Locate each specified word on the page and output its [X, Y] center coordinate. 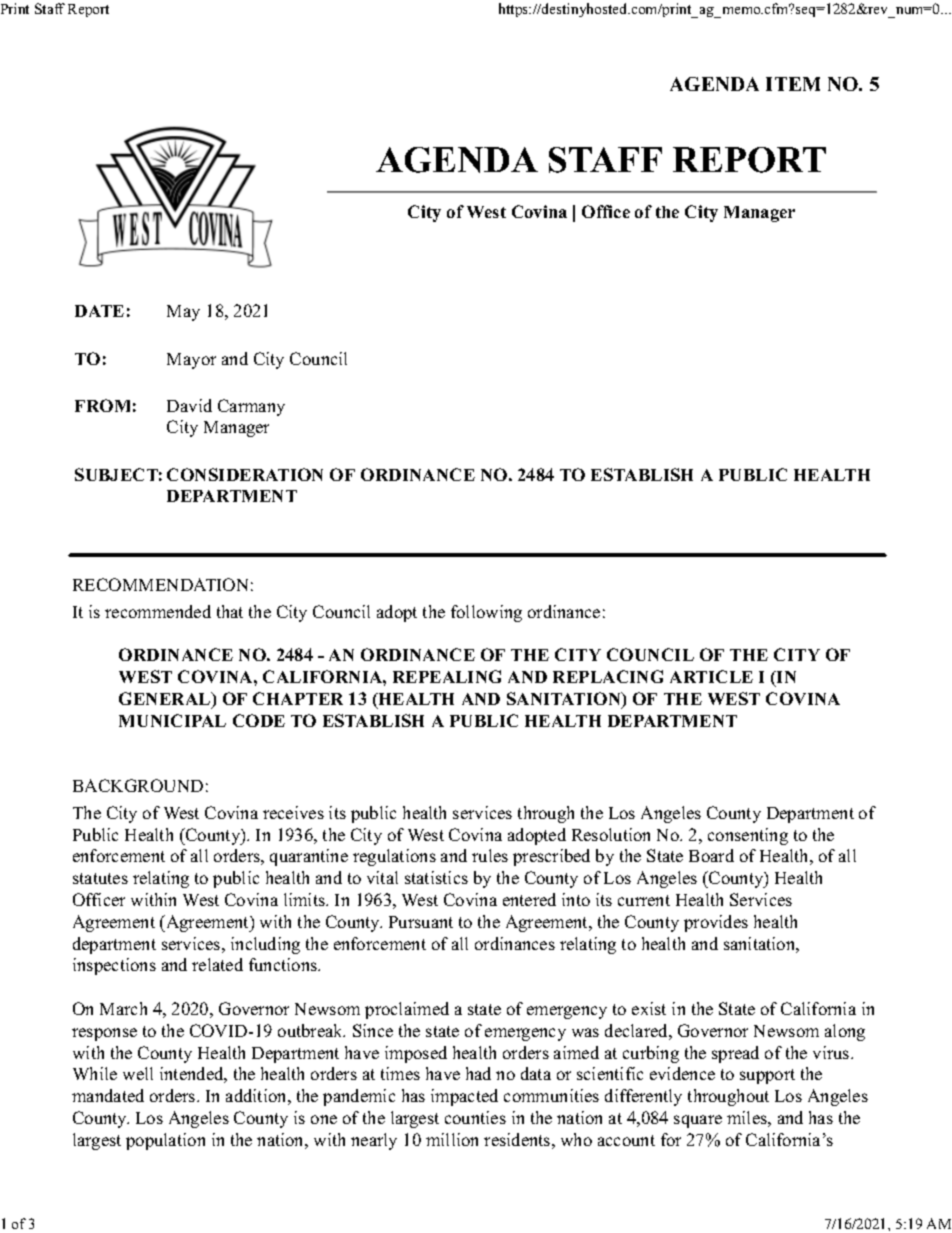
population [165, 1141]
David [189, 405]
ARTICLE [711, 676]
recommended [158, 611]
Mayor [191, 361]
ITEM [793, 84]
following [486, 613]
